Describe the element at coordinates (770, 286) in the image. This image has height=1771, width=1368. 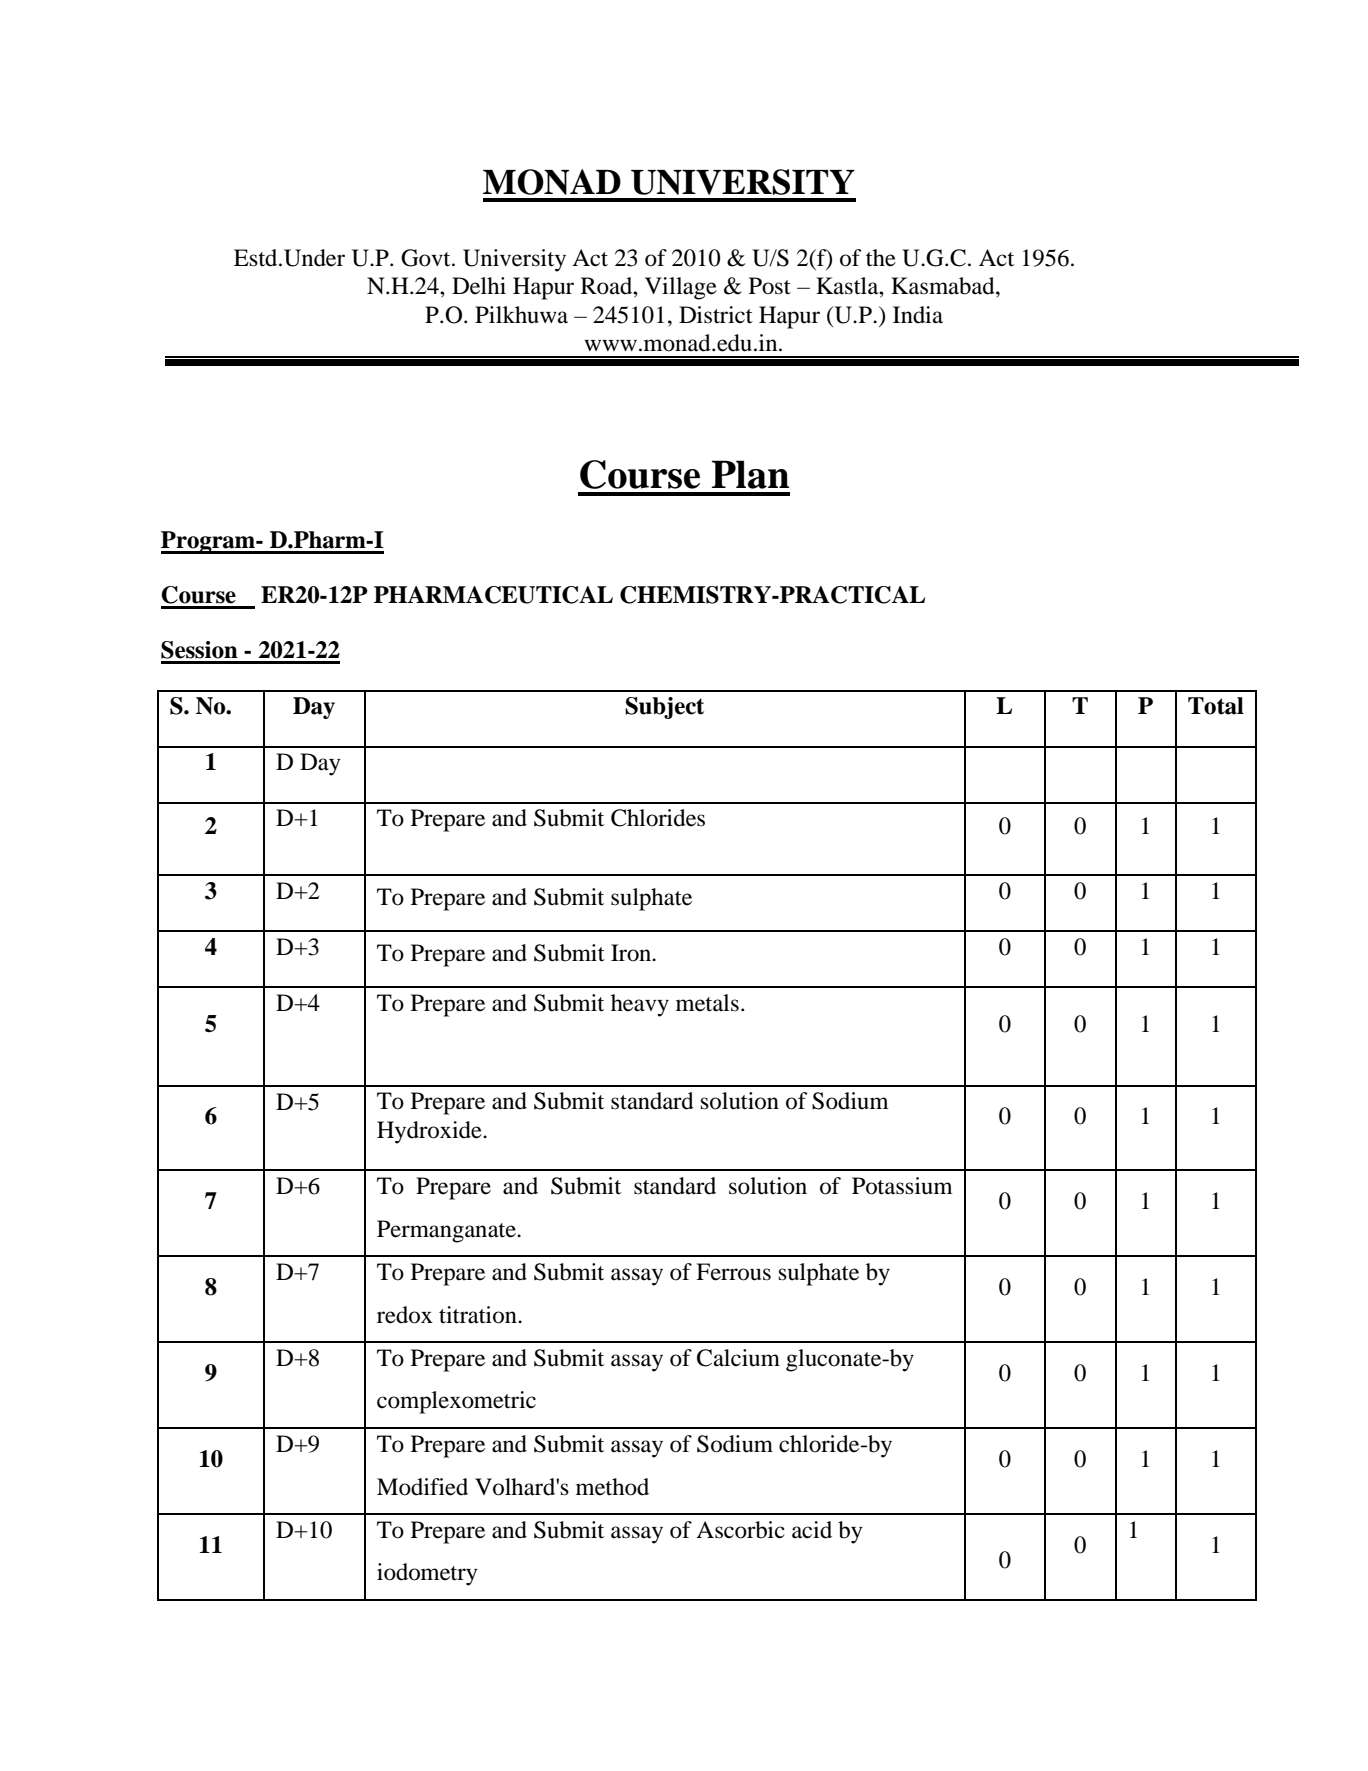
I see `Post` at that location.
